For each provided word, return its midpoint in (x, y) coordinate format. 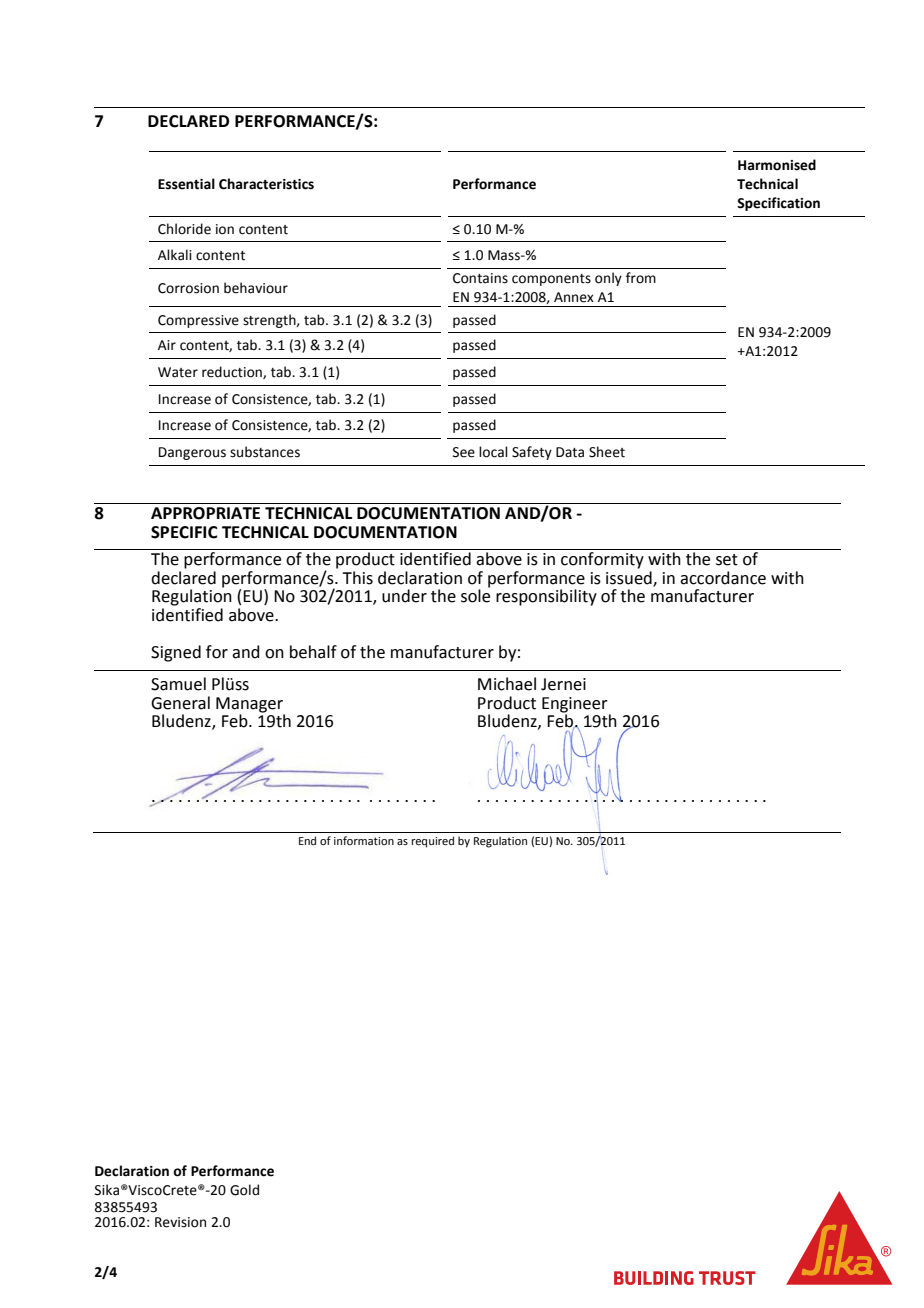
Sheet (607, 452)
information (364, 840)
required (433, 842)
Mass (505, 255)
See (464, 452)
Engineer (576, 706)
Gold (244, 1190)
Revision (180, 1222)
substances (265, 452)
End (307, 840)
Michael (507, 684)
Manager (250, 706)
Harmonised (777, 165)
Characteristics (266, 184)
